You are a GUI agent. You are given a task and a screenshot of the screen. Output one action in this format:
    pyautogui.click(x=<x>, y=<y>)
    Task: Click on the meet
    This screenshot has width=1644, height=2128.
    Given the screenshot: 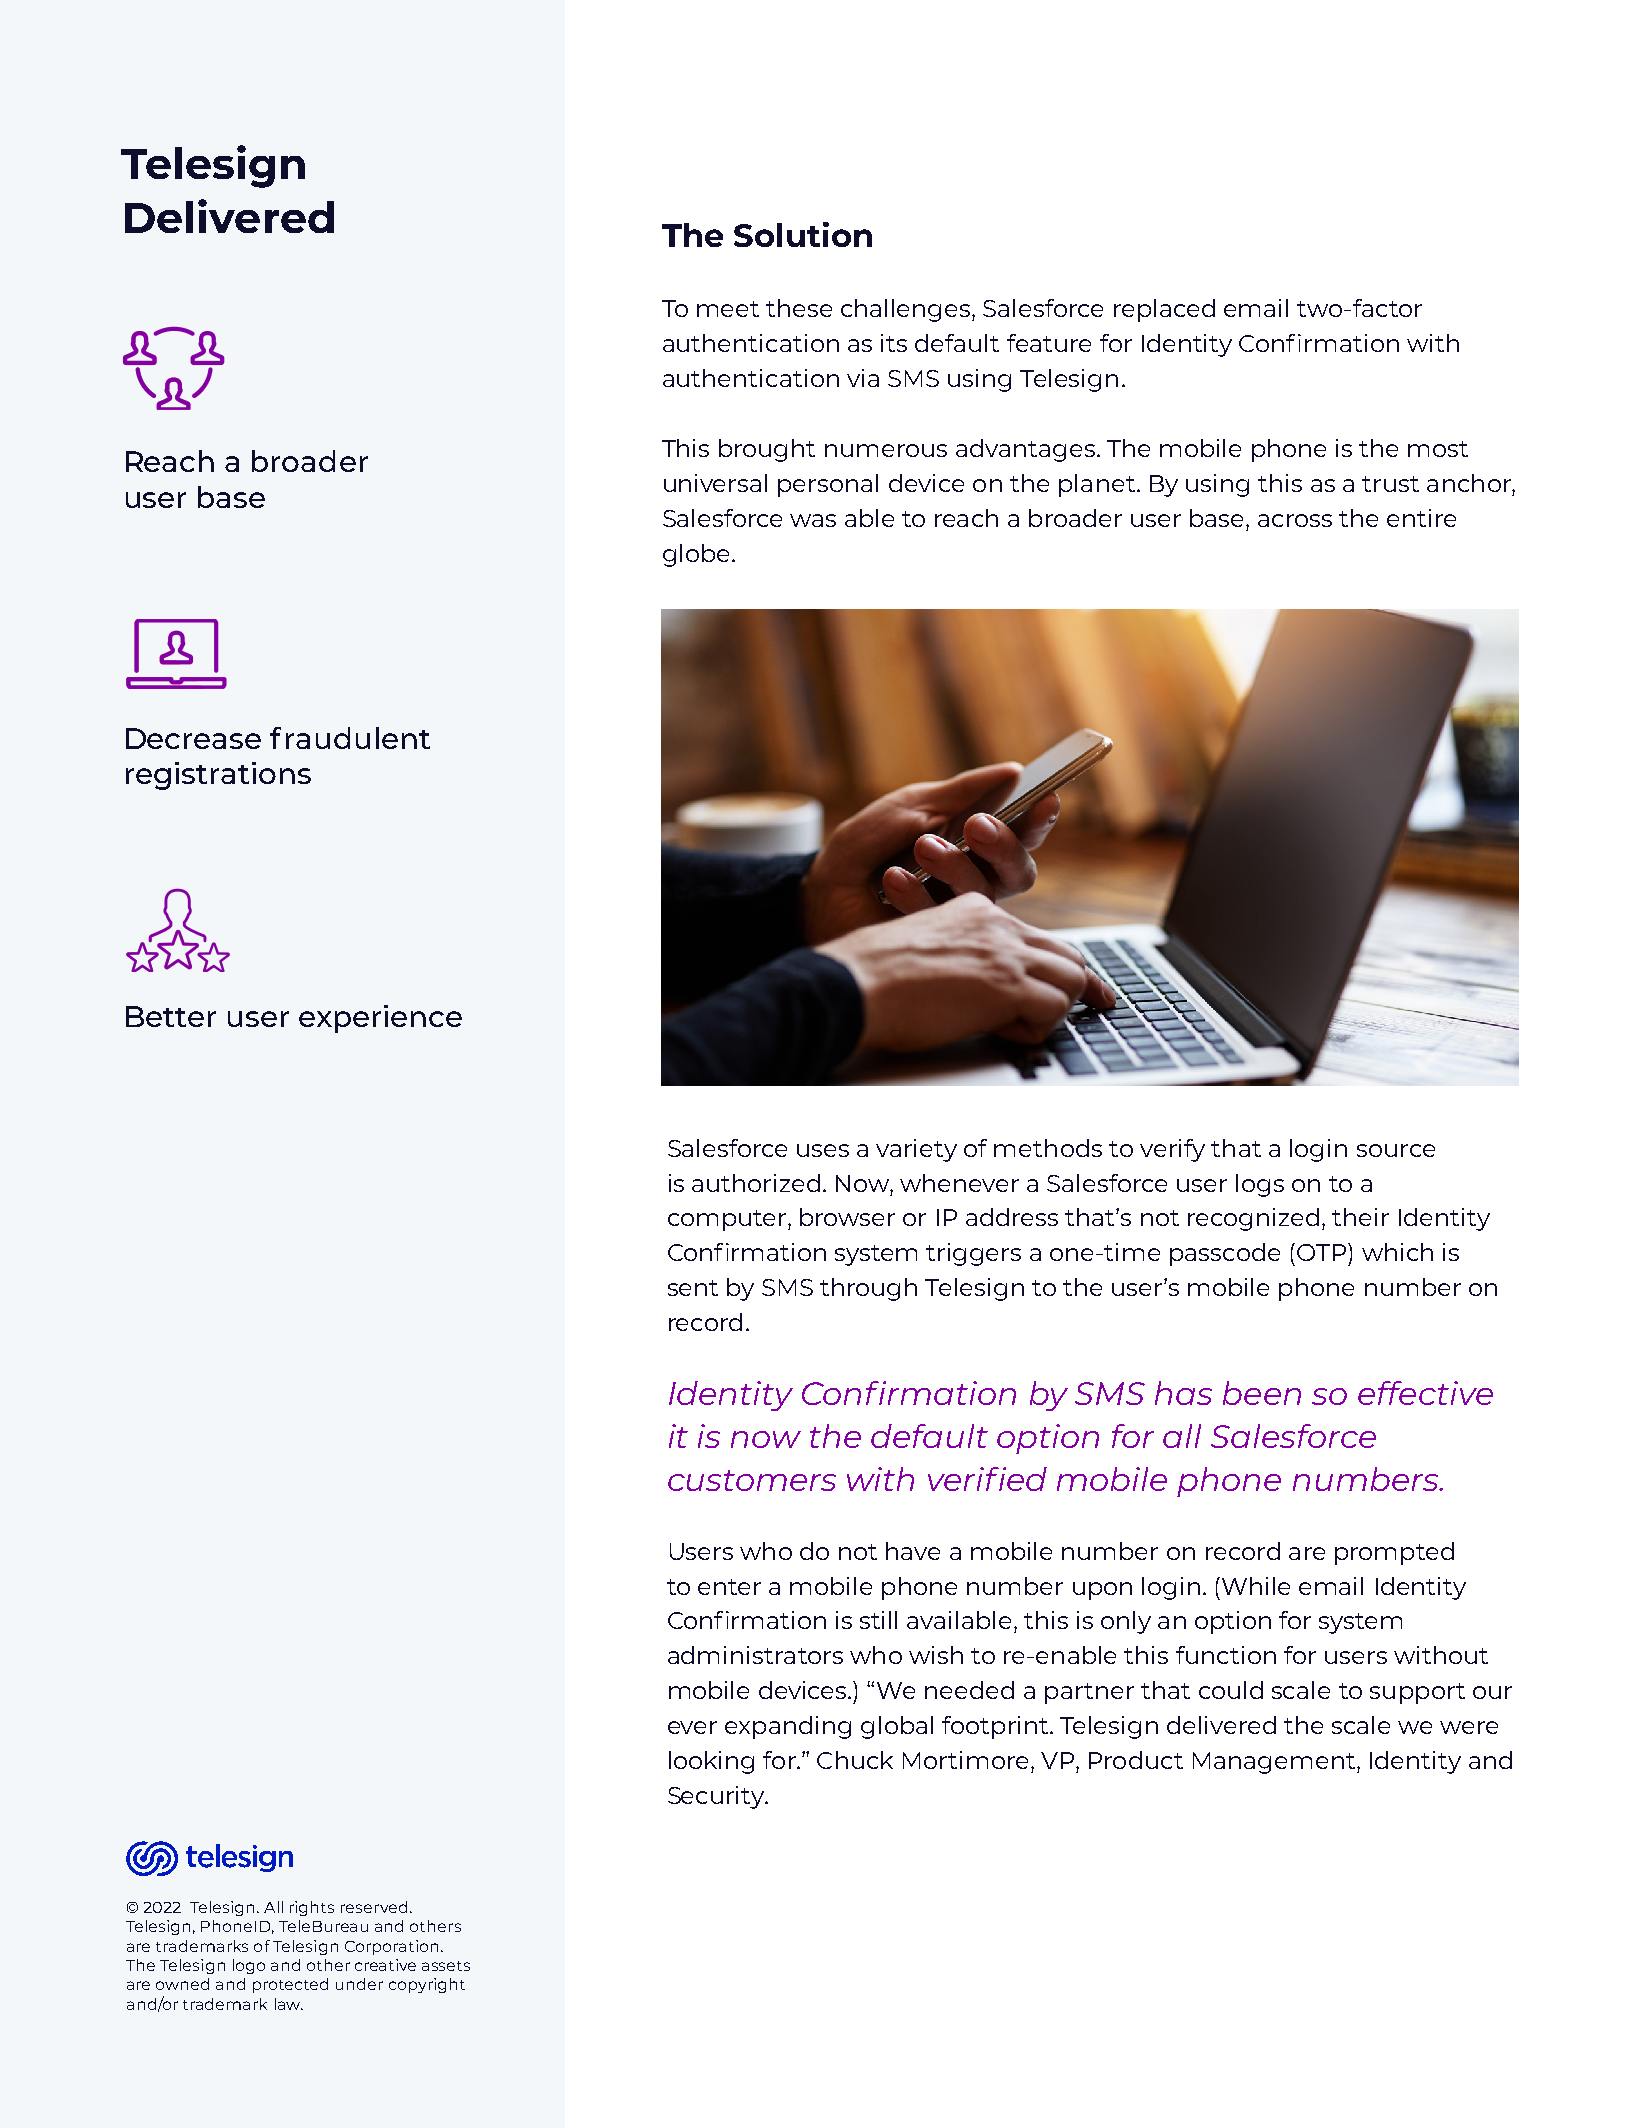 What is the action you would take?
    pyautogui.click(x=728, y=309)
